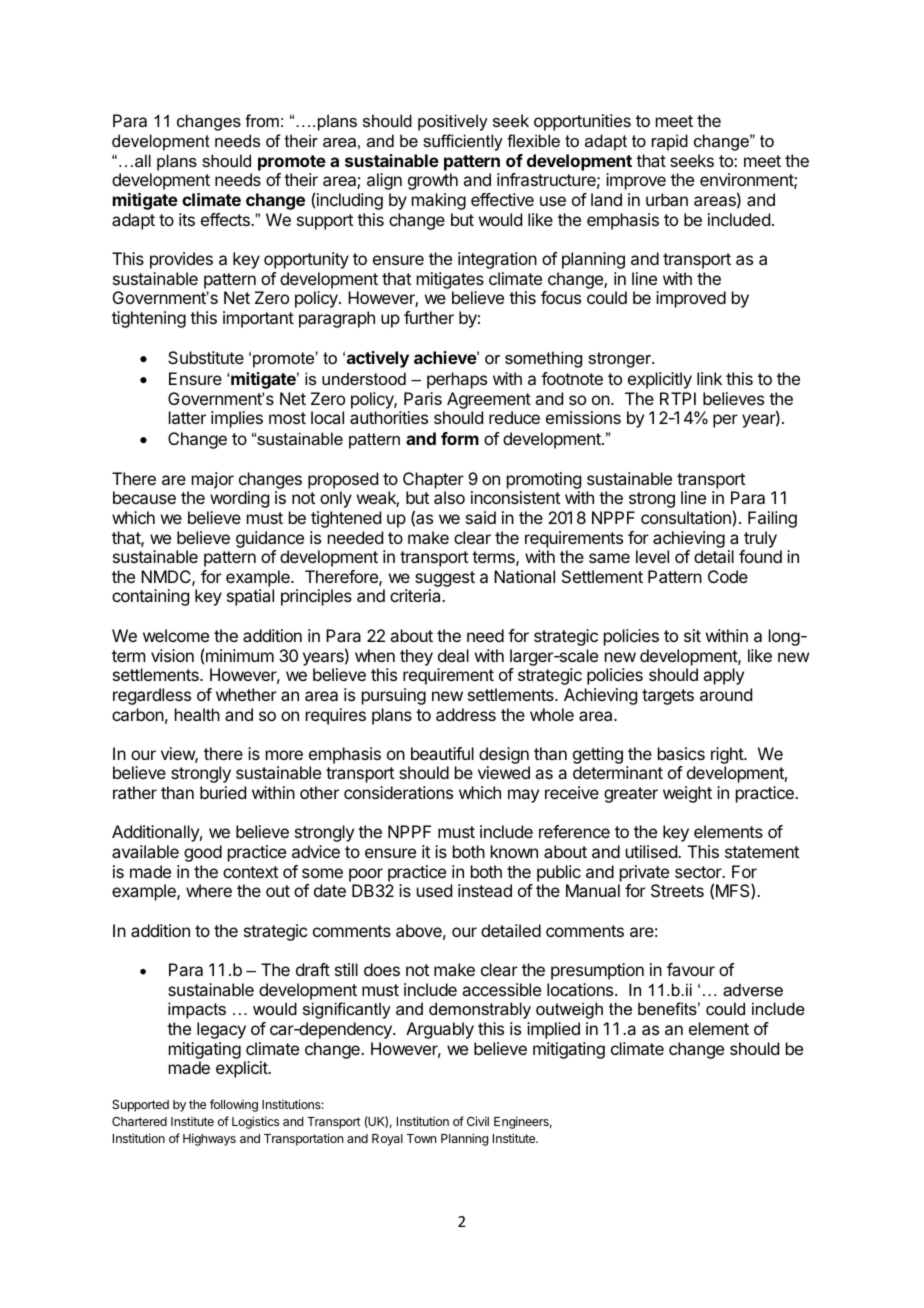 This image has height=1308, width=924. I want to click on sufficiently, so click(463, 142).
